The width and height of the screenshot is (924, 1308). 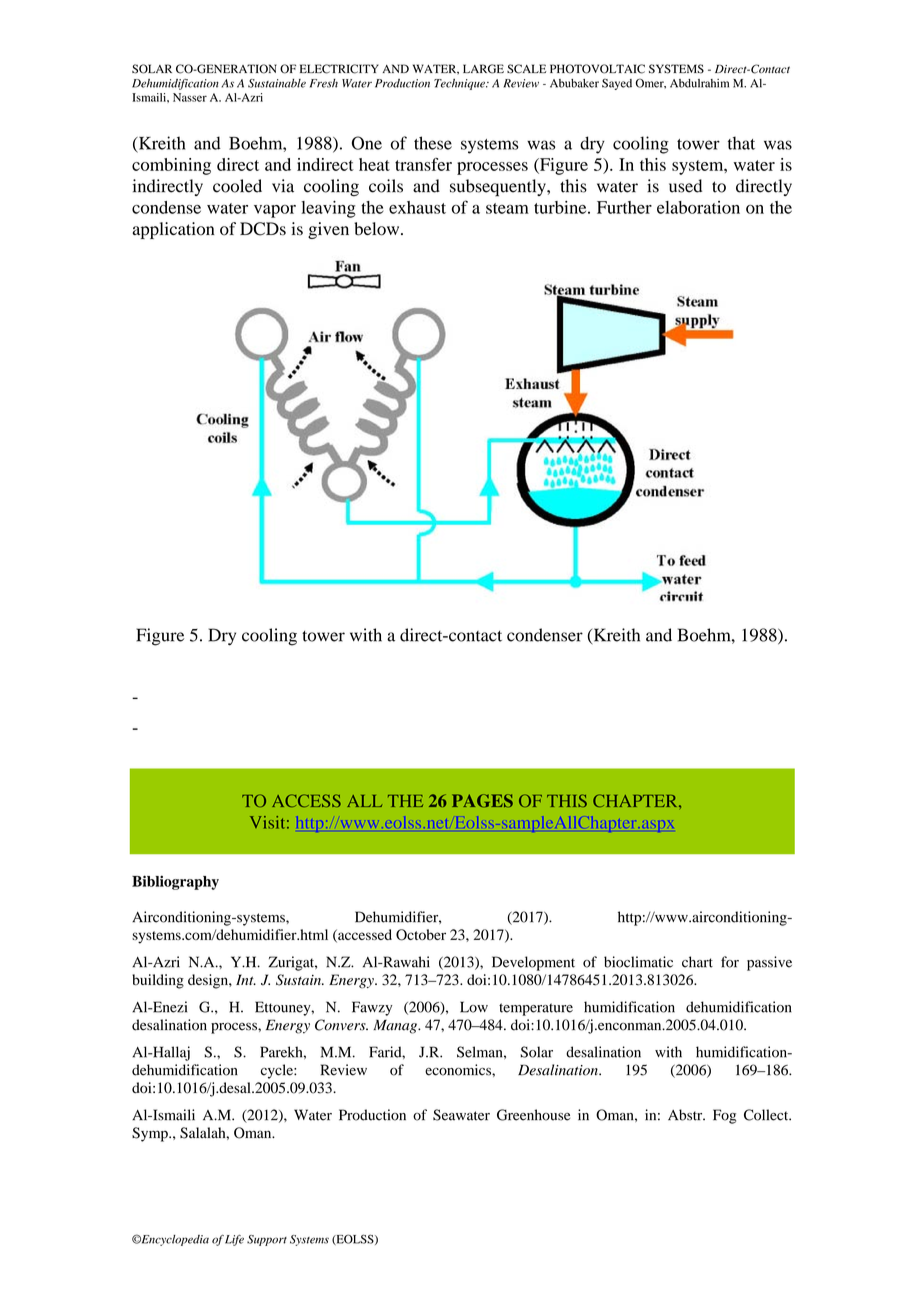 What do you see at coordinates (378, 229) in the screenshot?
I see `below` at bounding box center [378, 229].
